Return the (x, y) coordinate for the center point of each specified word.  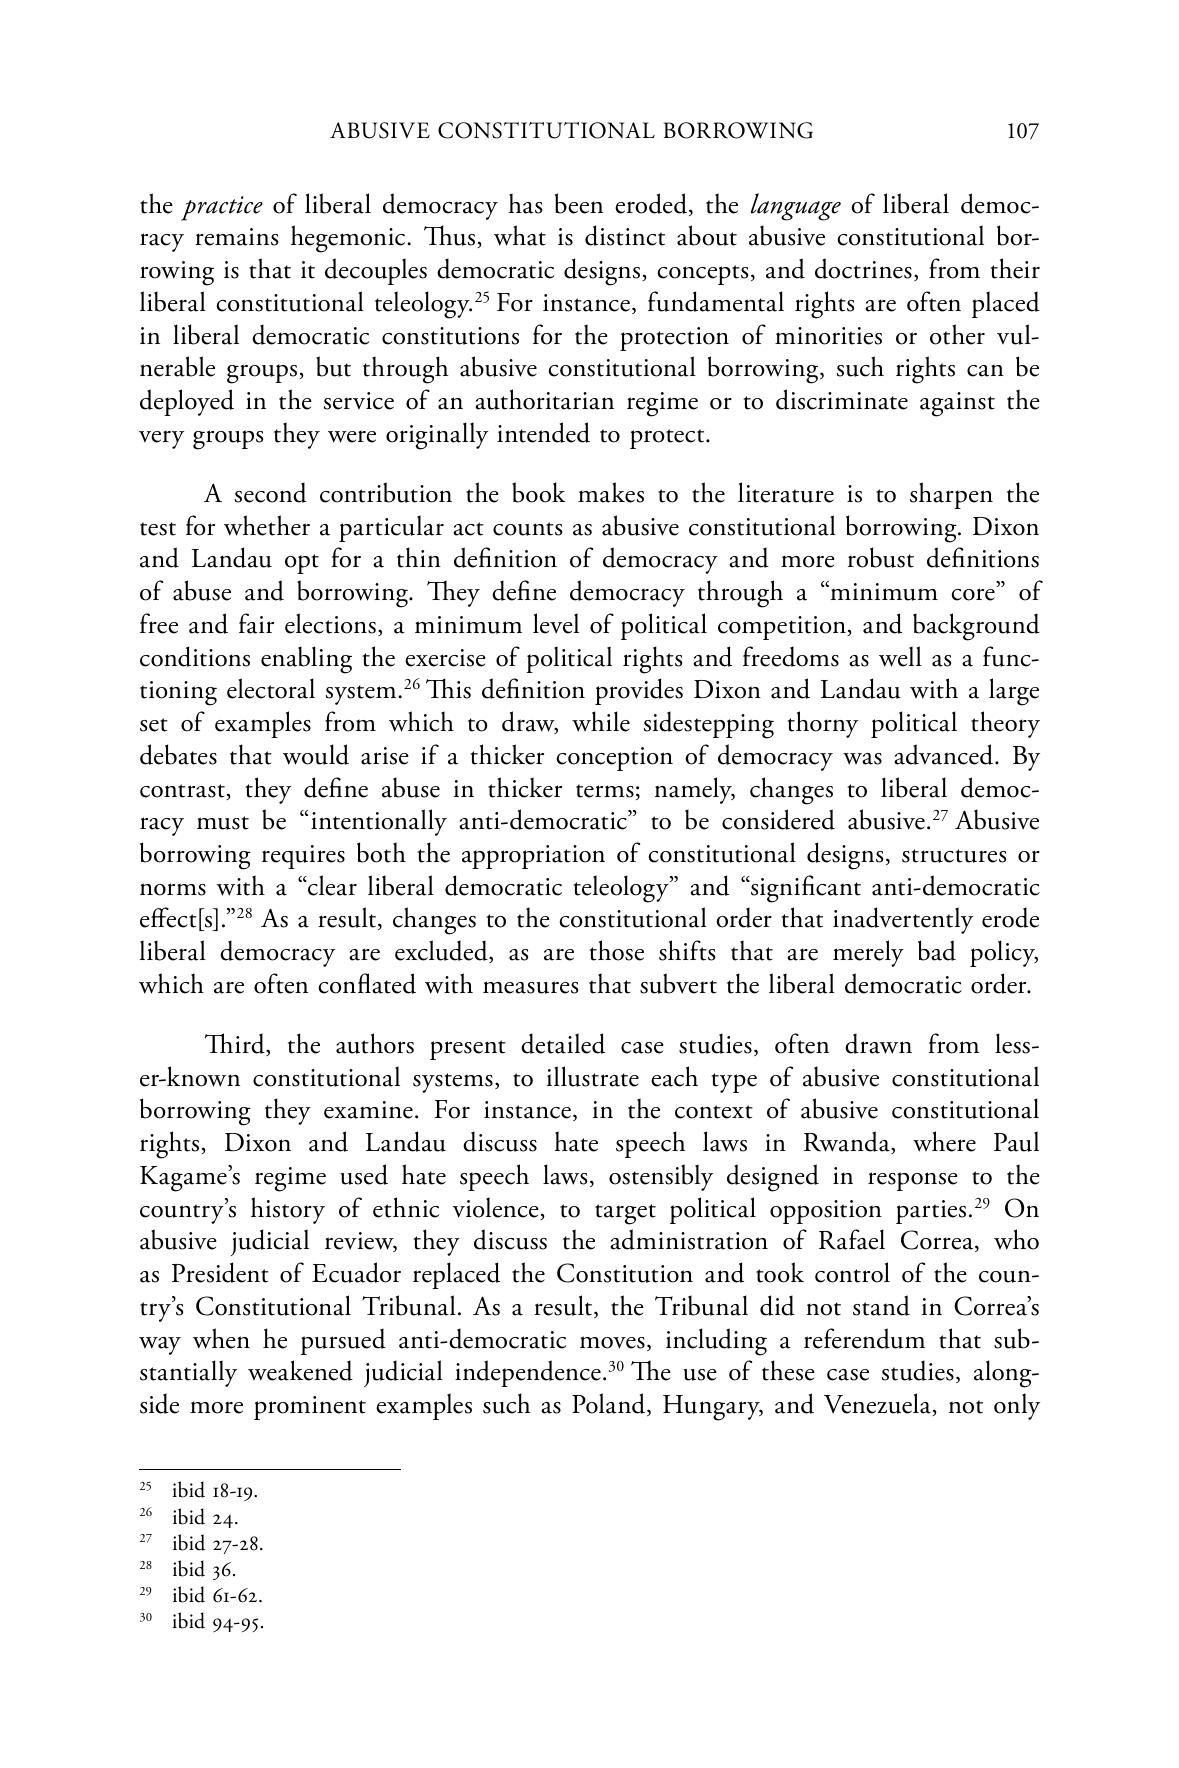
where (944, 1141)
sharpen (951, 495)
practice (222, 208)
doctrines (863, 268)
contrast (183, 792)
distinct (625, 235)
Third (236, 1044)
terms (605, 791)
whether (267, 525)
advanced (945, 754)
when (221, 1338)
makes (611, 492)
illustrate (593, 1076)
